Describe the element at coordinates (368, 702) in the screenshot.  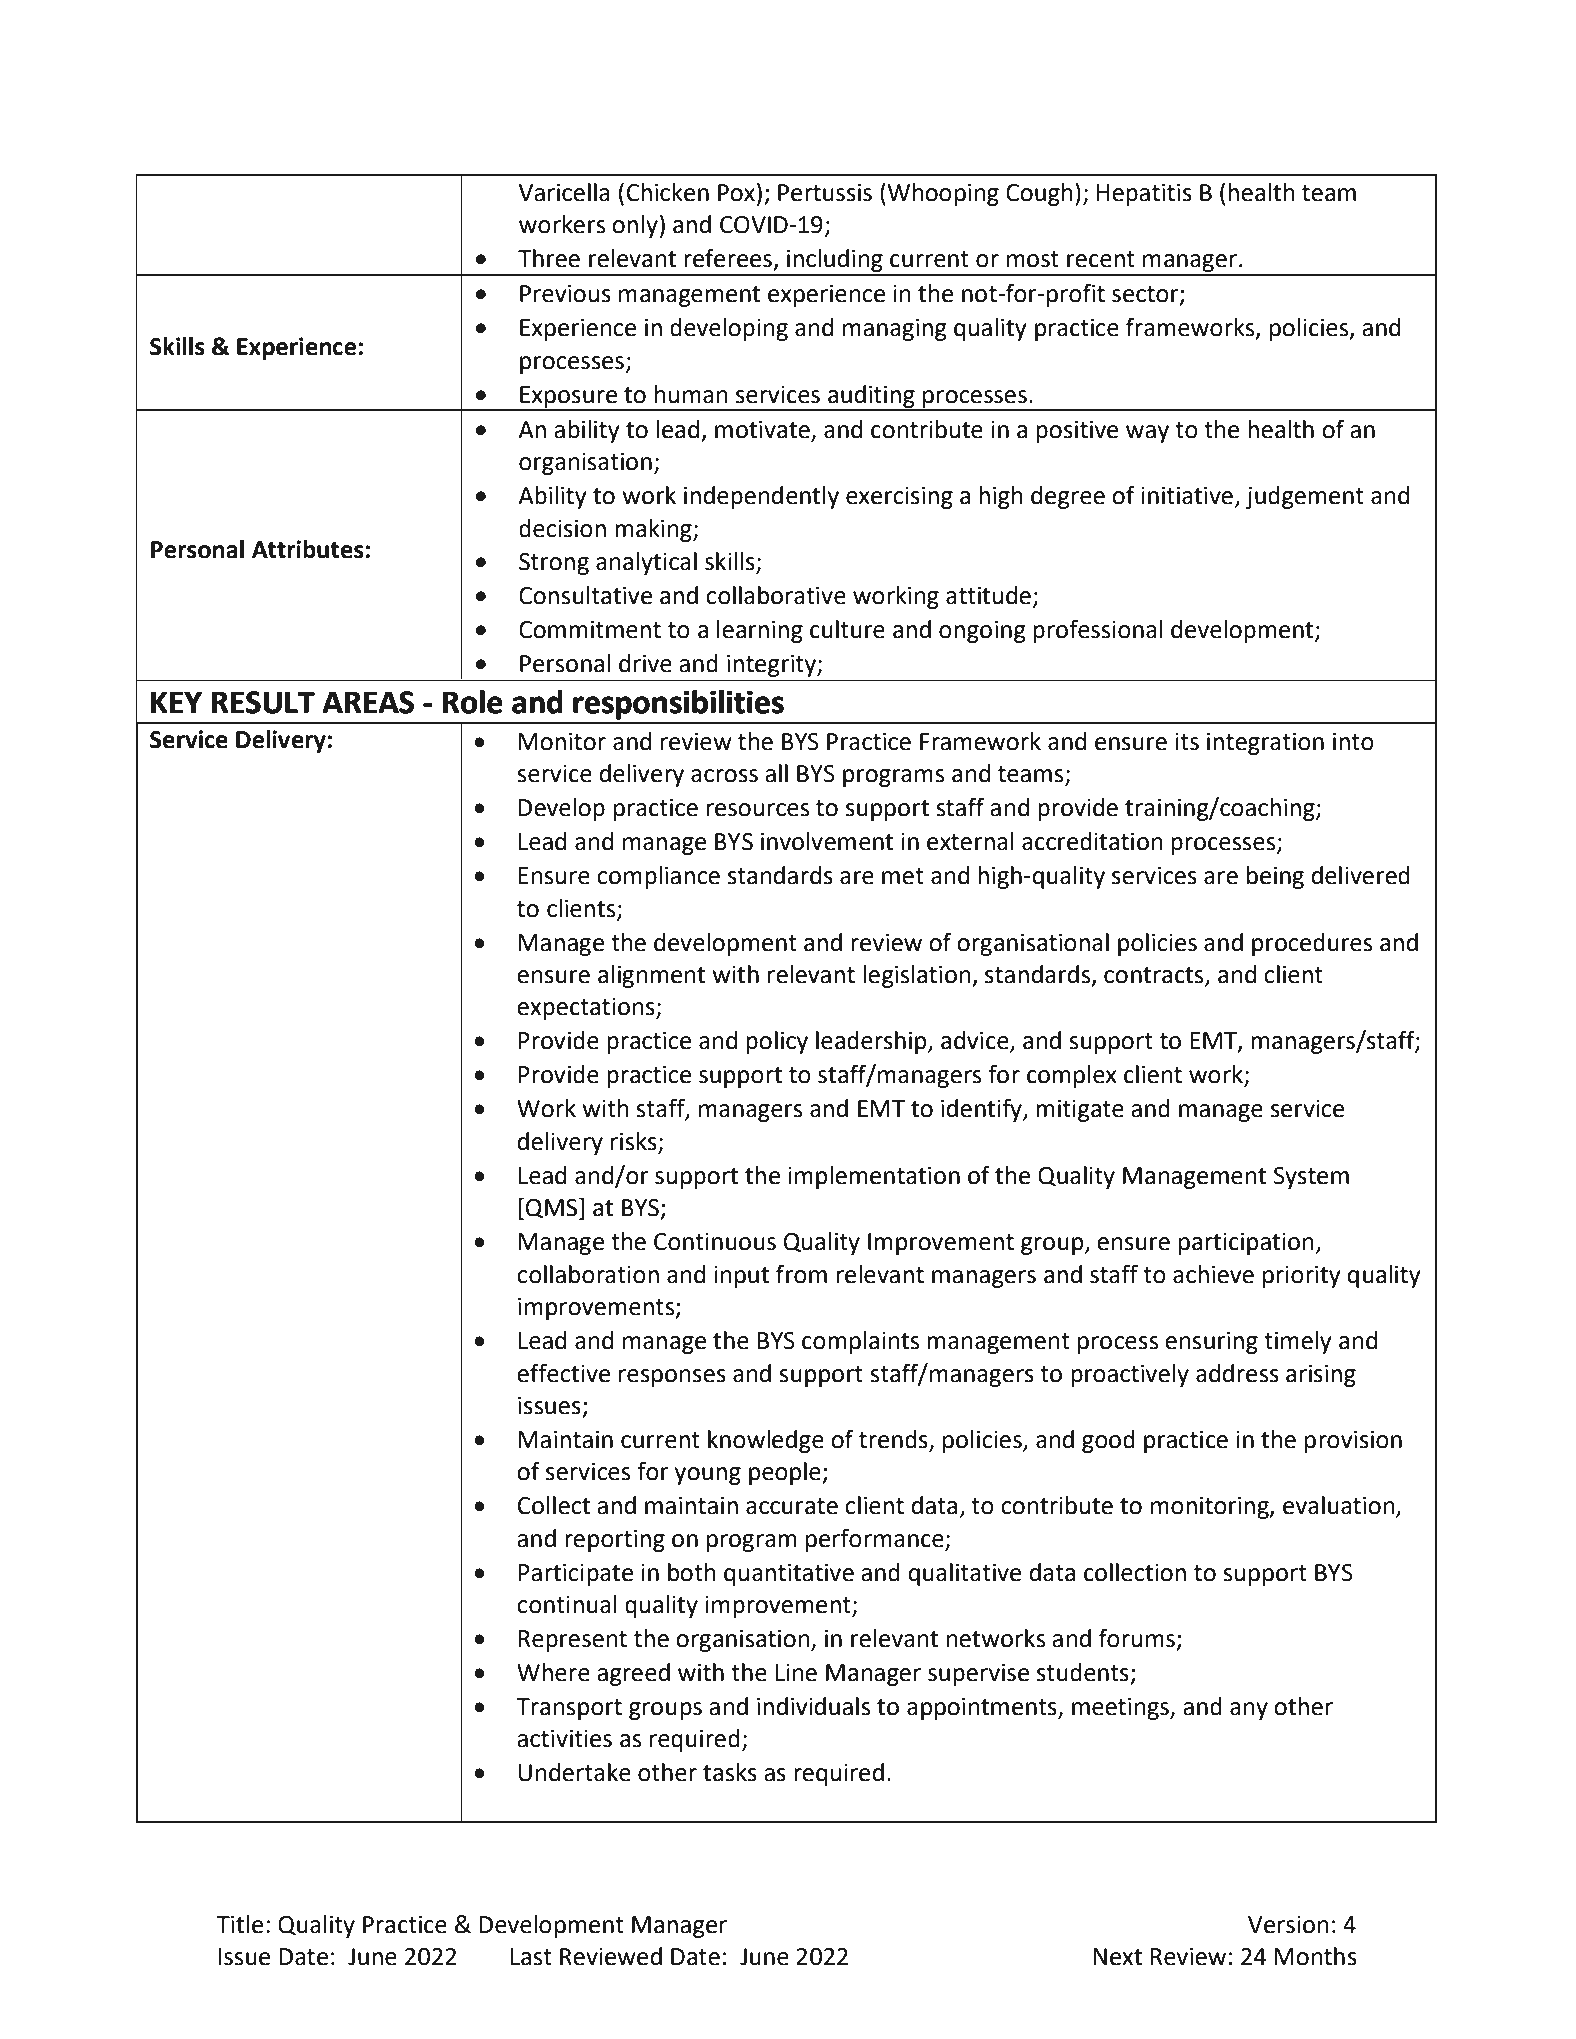
I see `AREAS` at that location.
